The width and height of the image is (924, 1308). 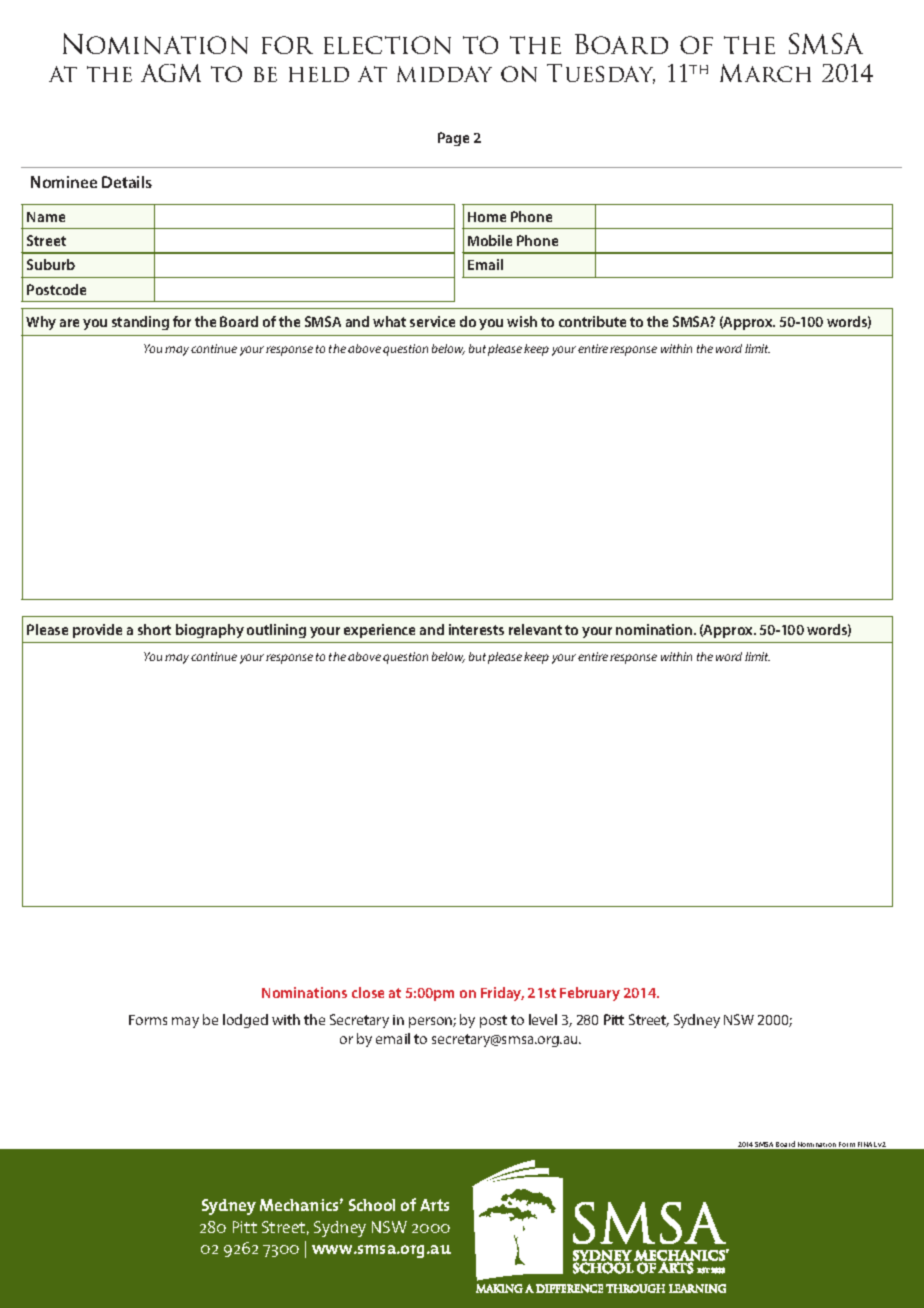 What do you see at coordinates (601, 74) in the image?
I see `Tuesday` at bounding box center [601, 74].
